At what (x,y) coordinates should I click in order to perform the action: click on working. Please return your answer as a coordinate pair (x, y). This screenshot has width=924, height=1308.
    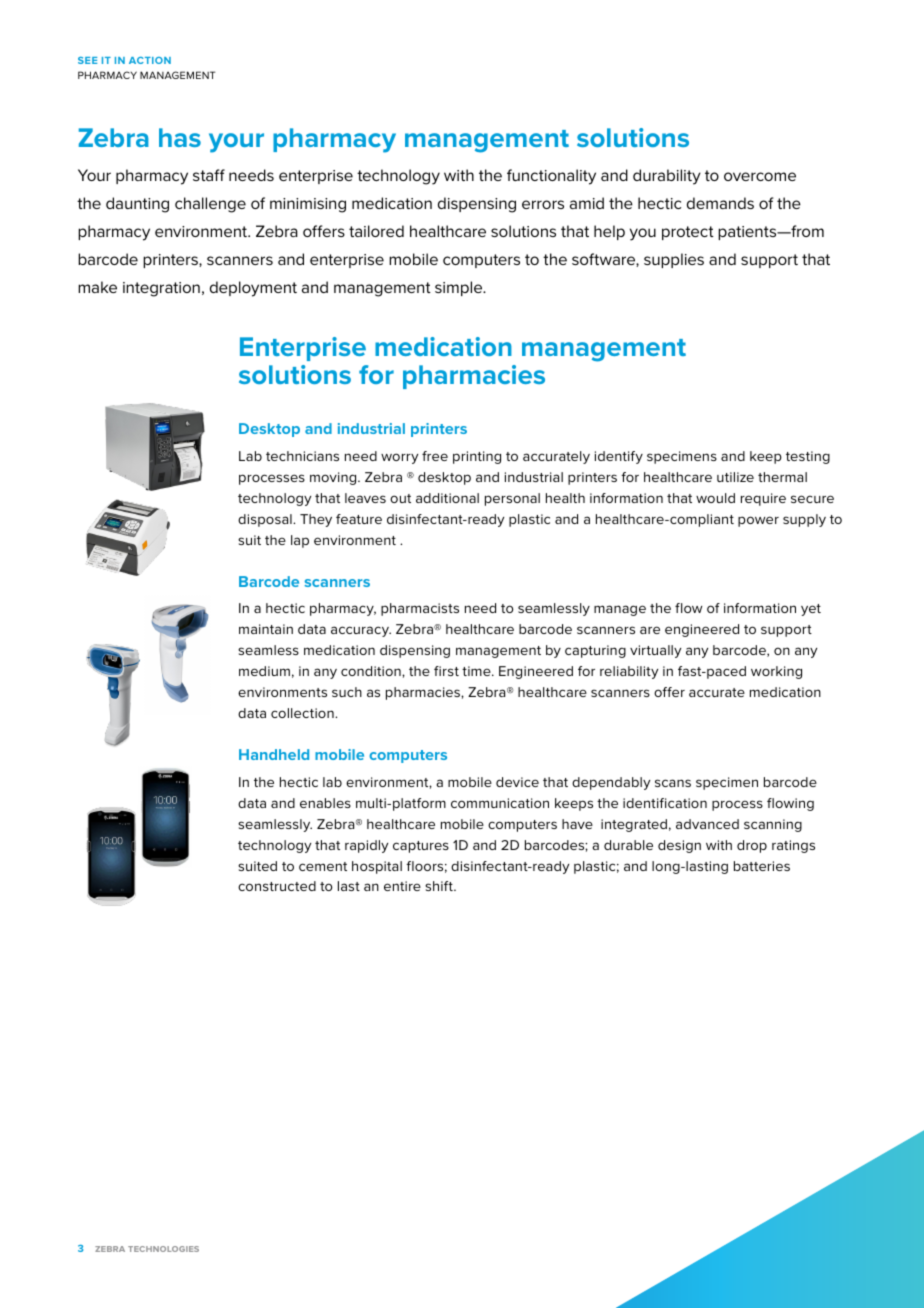
    Looking at the image, I should click on (776, 672).
